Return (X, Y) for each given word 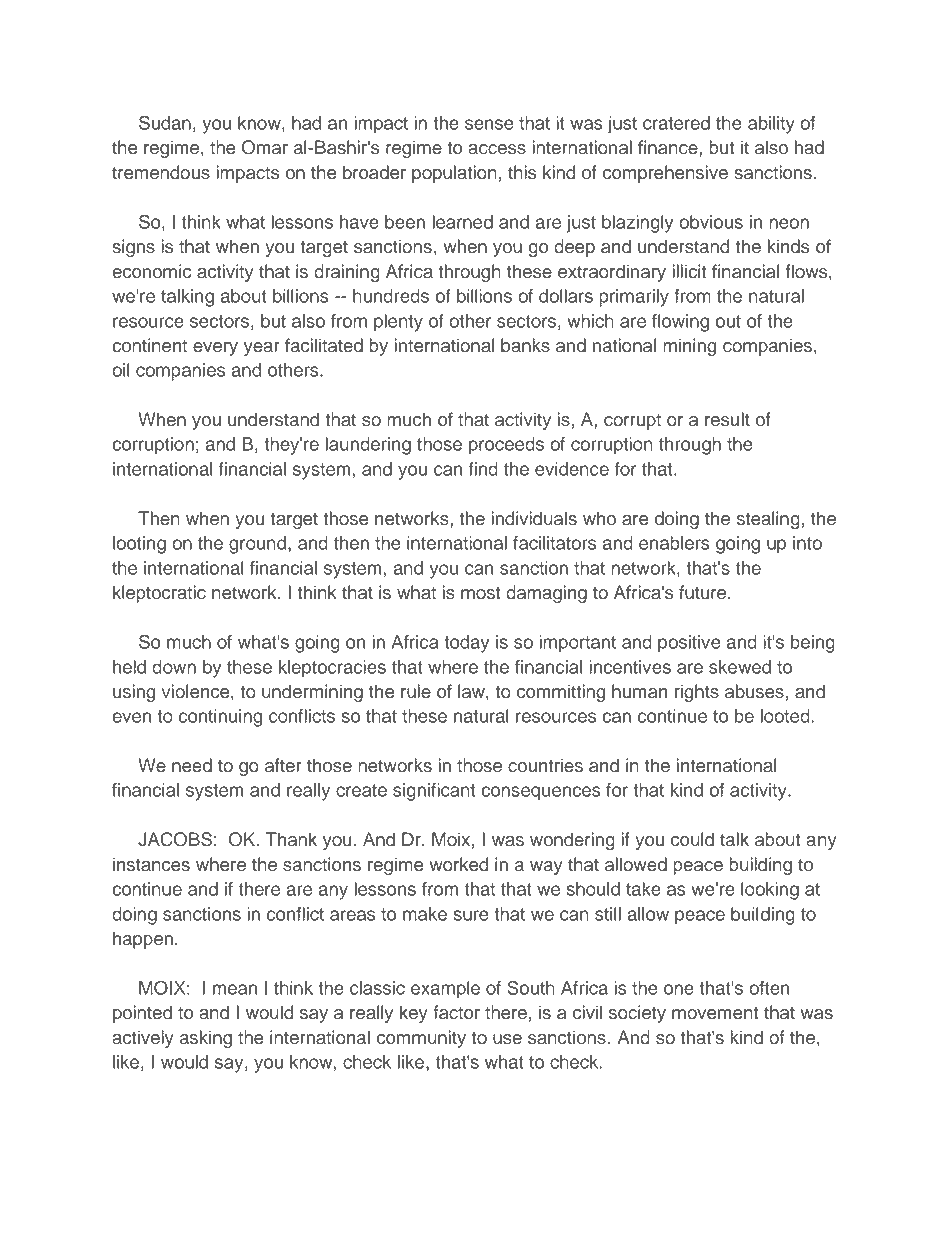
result (727, 419)
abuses (754, 691)
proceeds (506, 446)
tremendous (161, 172)
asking (206, 1039)
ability (771, 125)
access (497, 149)
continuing (220, 718)
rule (416, 691)
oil (121, 370)
